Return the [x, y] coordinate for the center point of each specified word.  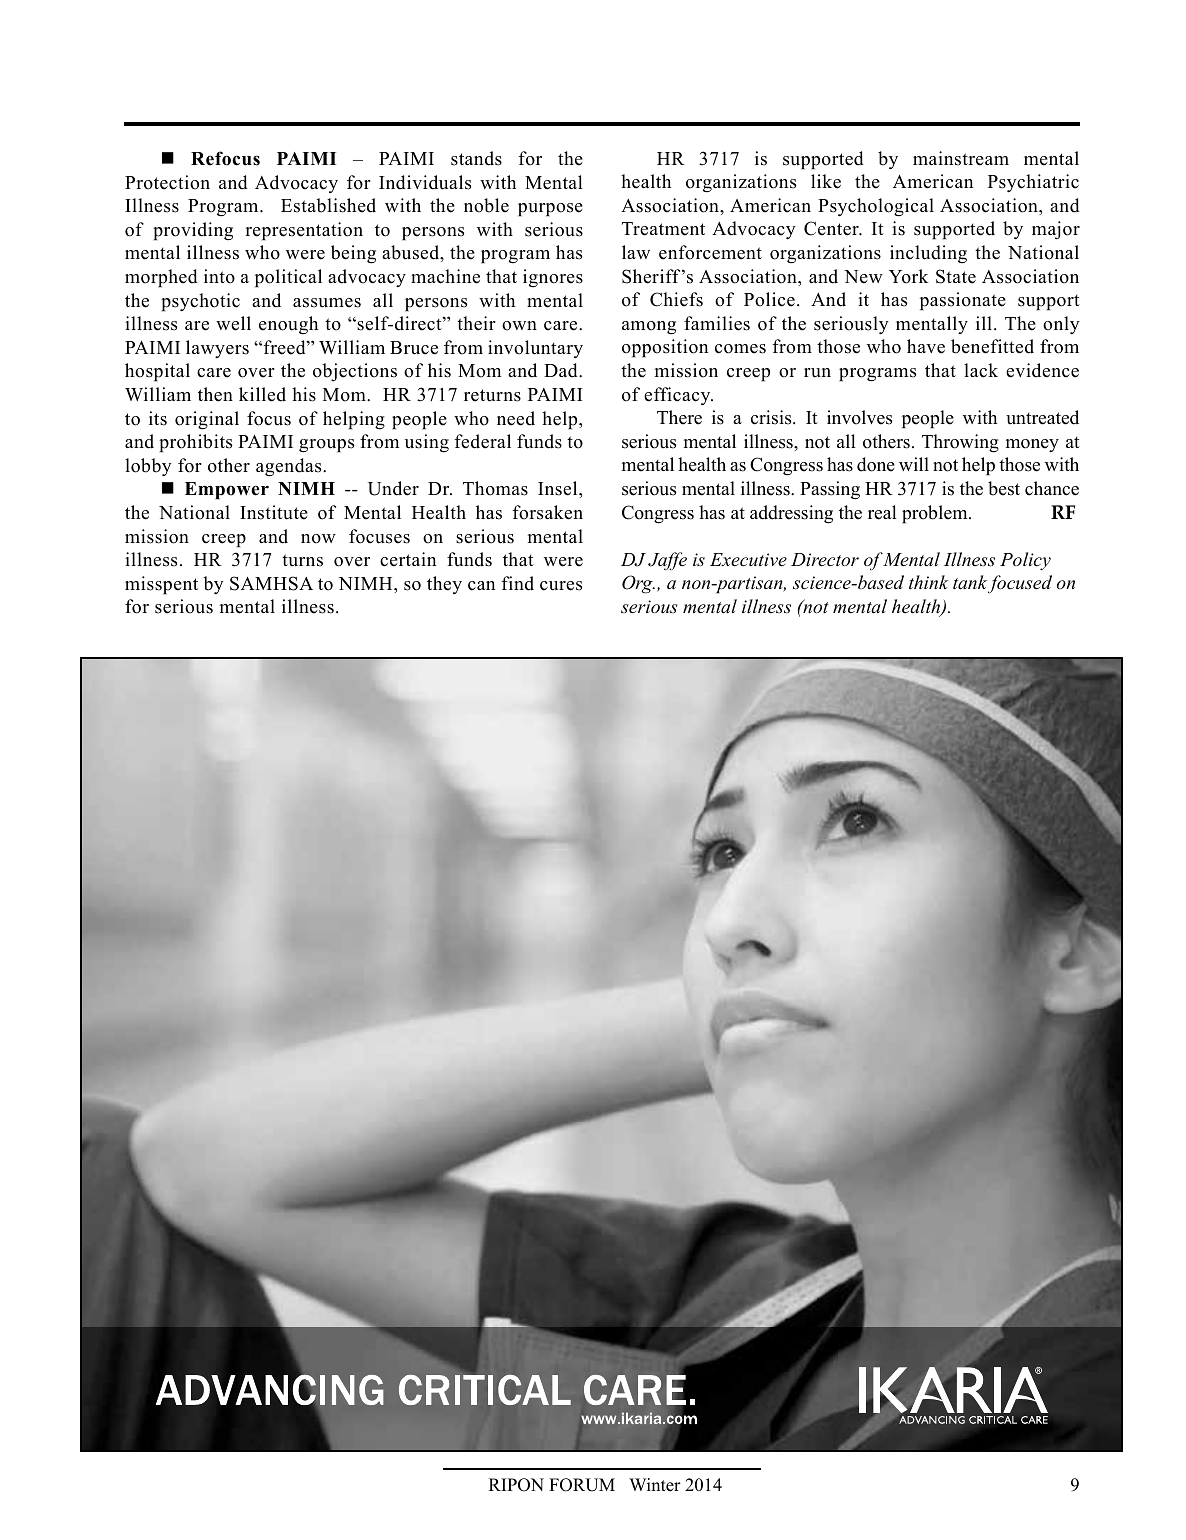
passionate [963, 301]
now [318, 539]
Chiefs [676, 299]
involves [859, 417]
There [679, 417]
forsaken [548, 512]
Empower [227, 491]
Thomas [495, 488]
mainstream [961, 158]
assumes [327, 303]
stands [476, 158]
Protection [167, 182]
